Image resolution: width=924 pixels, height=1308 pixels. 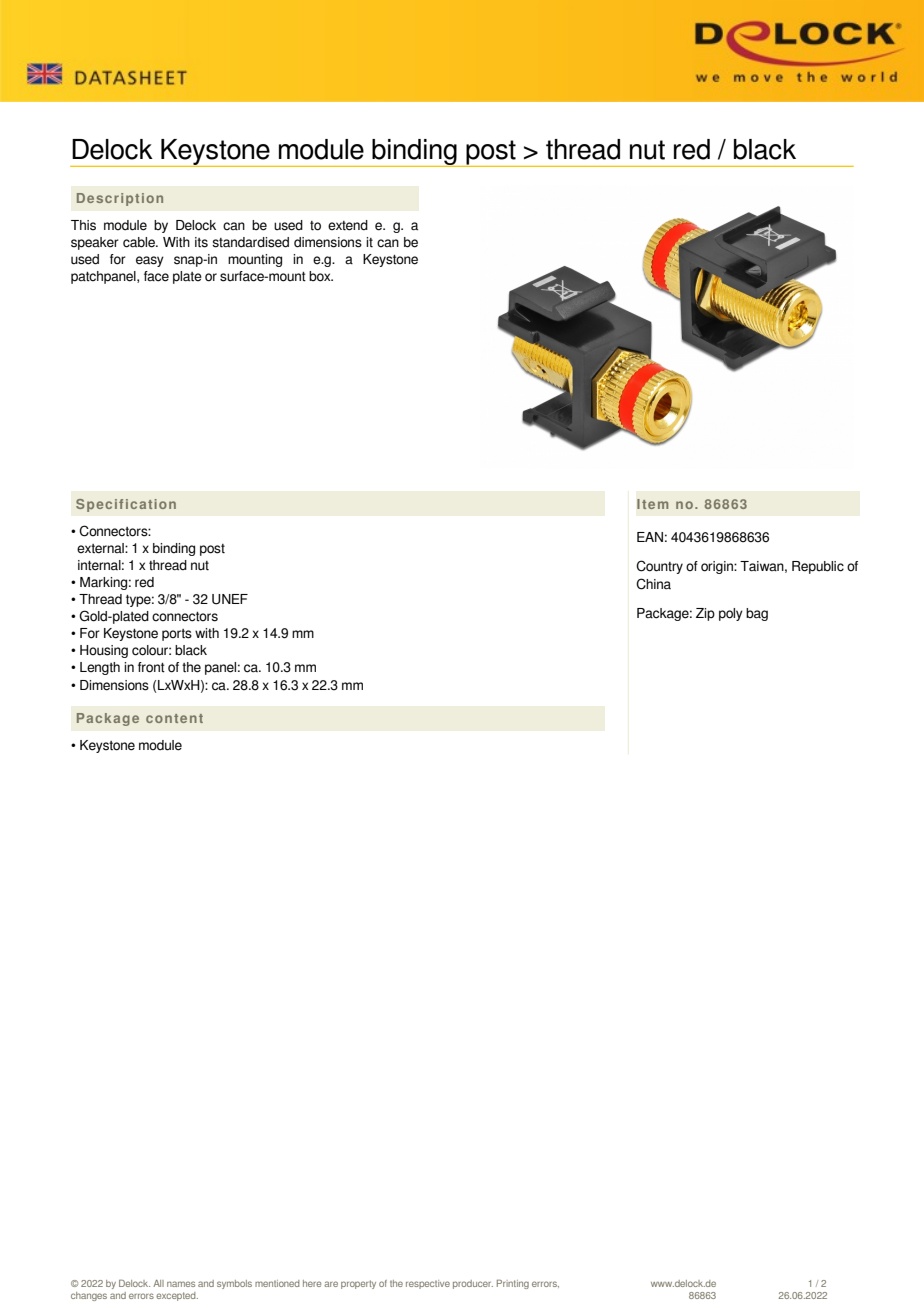 What do you see at coordinates (653, 584) in the screenshot?
I see `China` at bounding box center [653, 584].
